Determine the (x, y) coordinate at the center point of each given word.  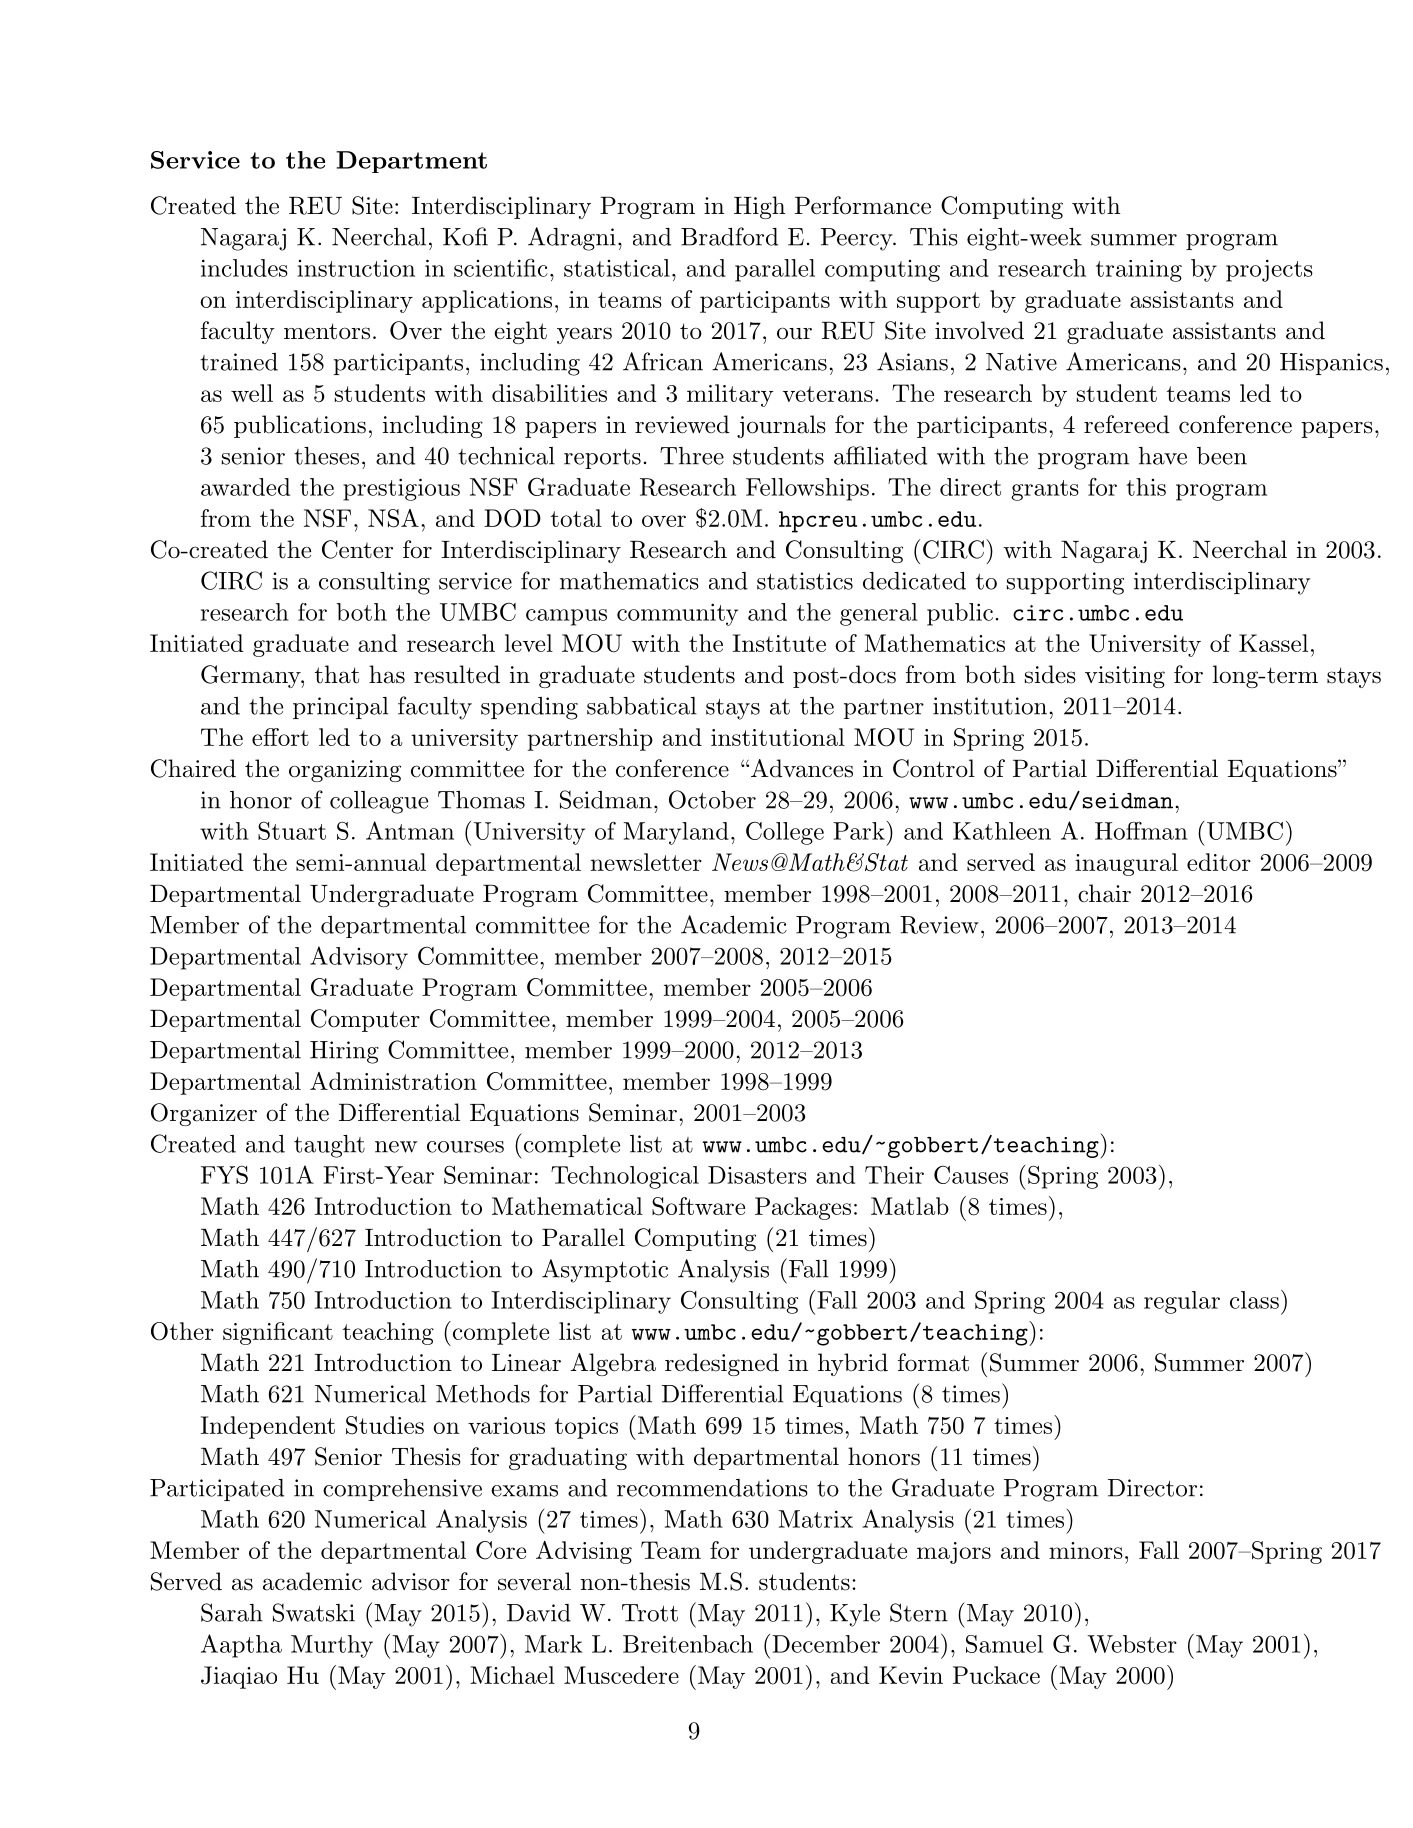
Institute (779, 643)
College (785, 833)
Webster (1132, 1644)
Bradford (729, 236)
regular (1182, 1302)
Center (357, 549)
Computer (365, 1020)
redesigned (722, 1364)
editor (1219, 862)
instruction (356, 268)
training (1139, 271)
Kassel (1273, 643)
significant (278, 1333)
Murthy (332, 1646)
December (826, 1644)
